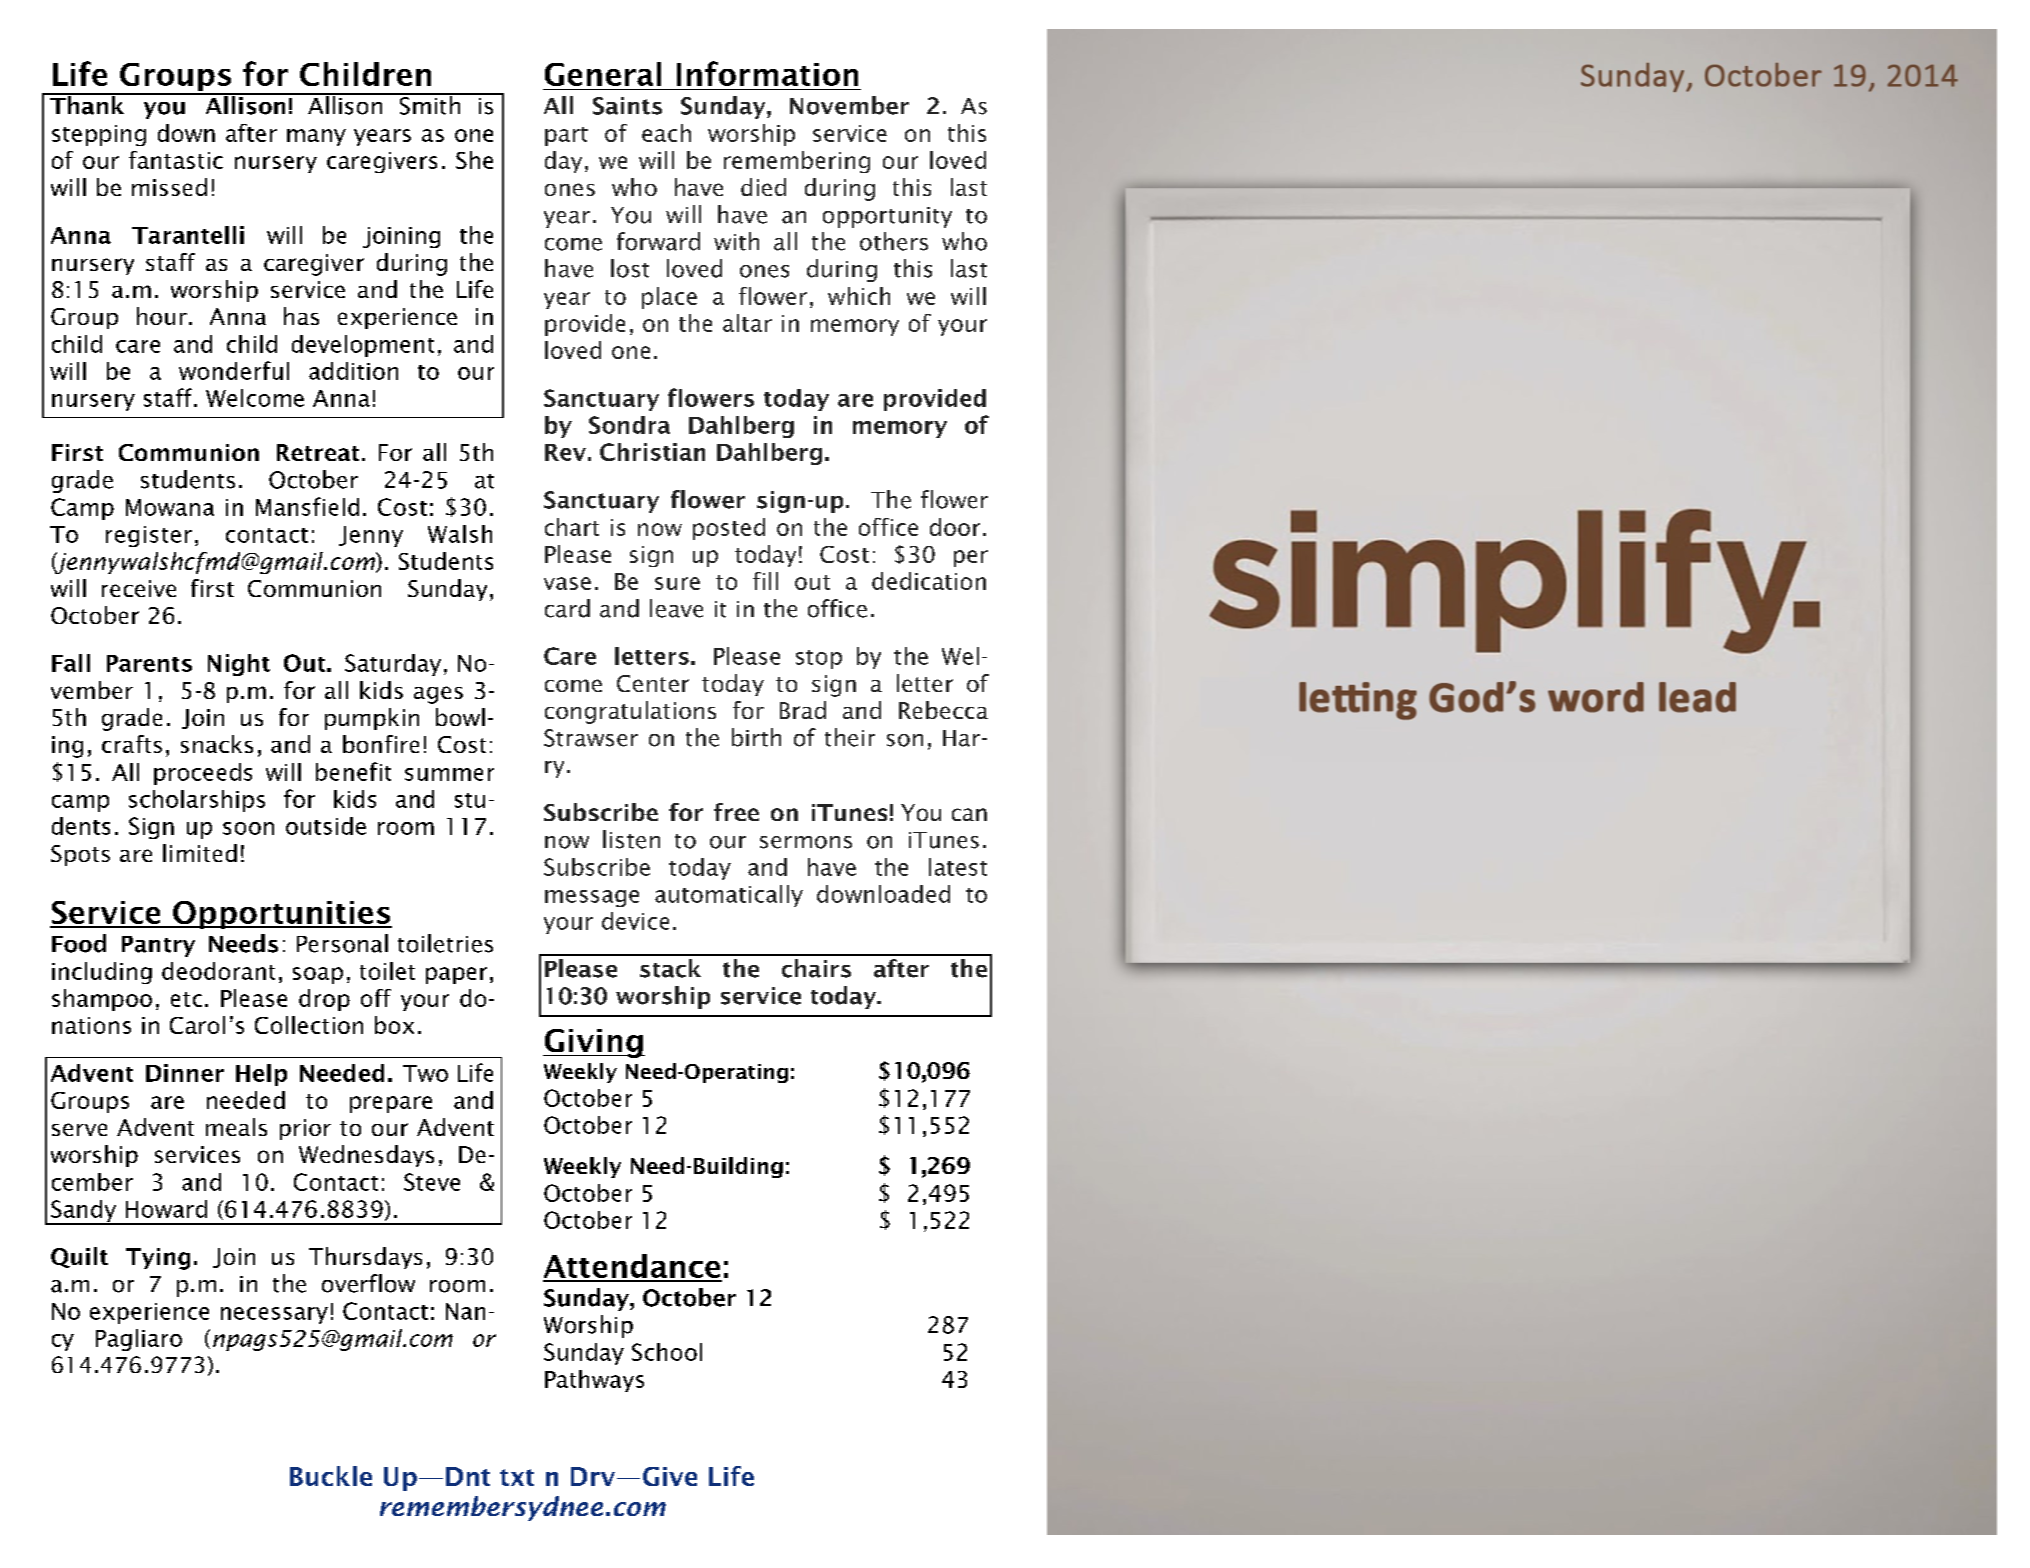 The width and height of the screenshot is (2030, 1568). Describe the element at coordinates (449, 774) in the screenshot. I see `summer` at that location.
